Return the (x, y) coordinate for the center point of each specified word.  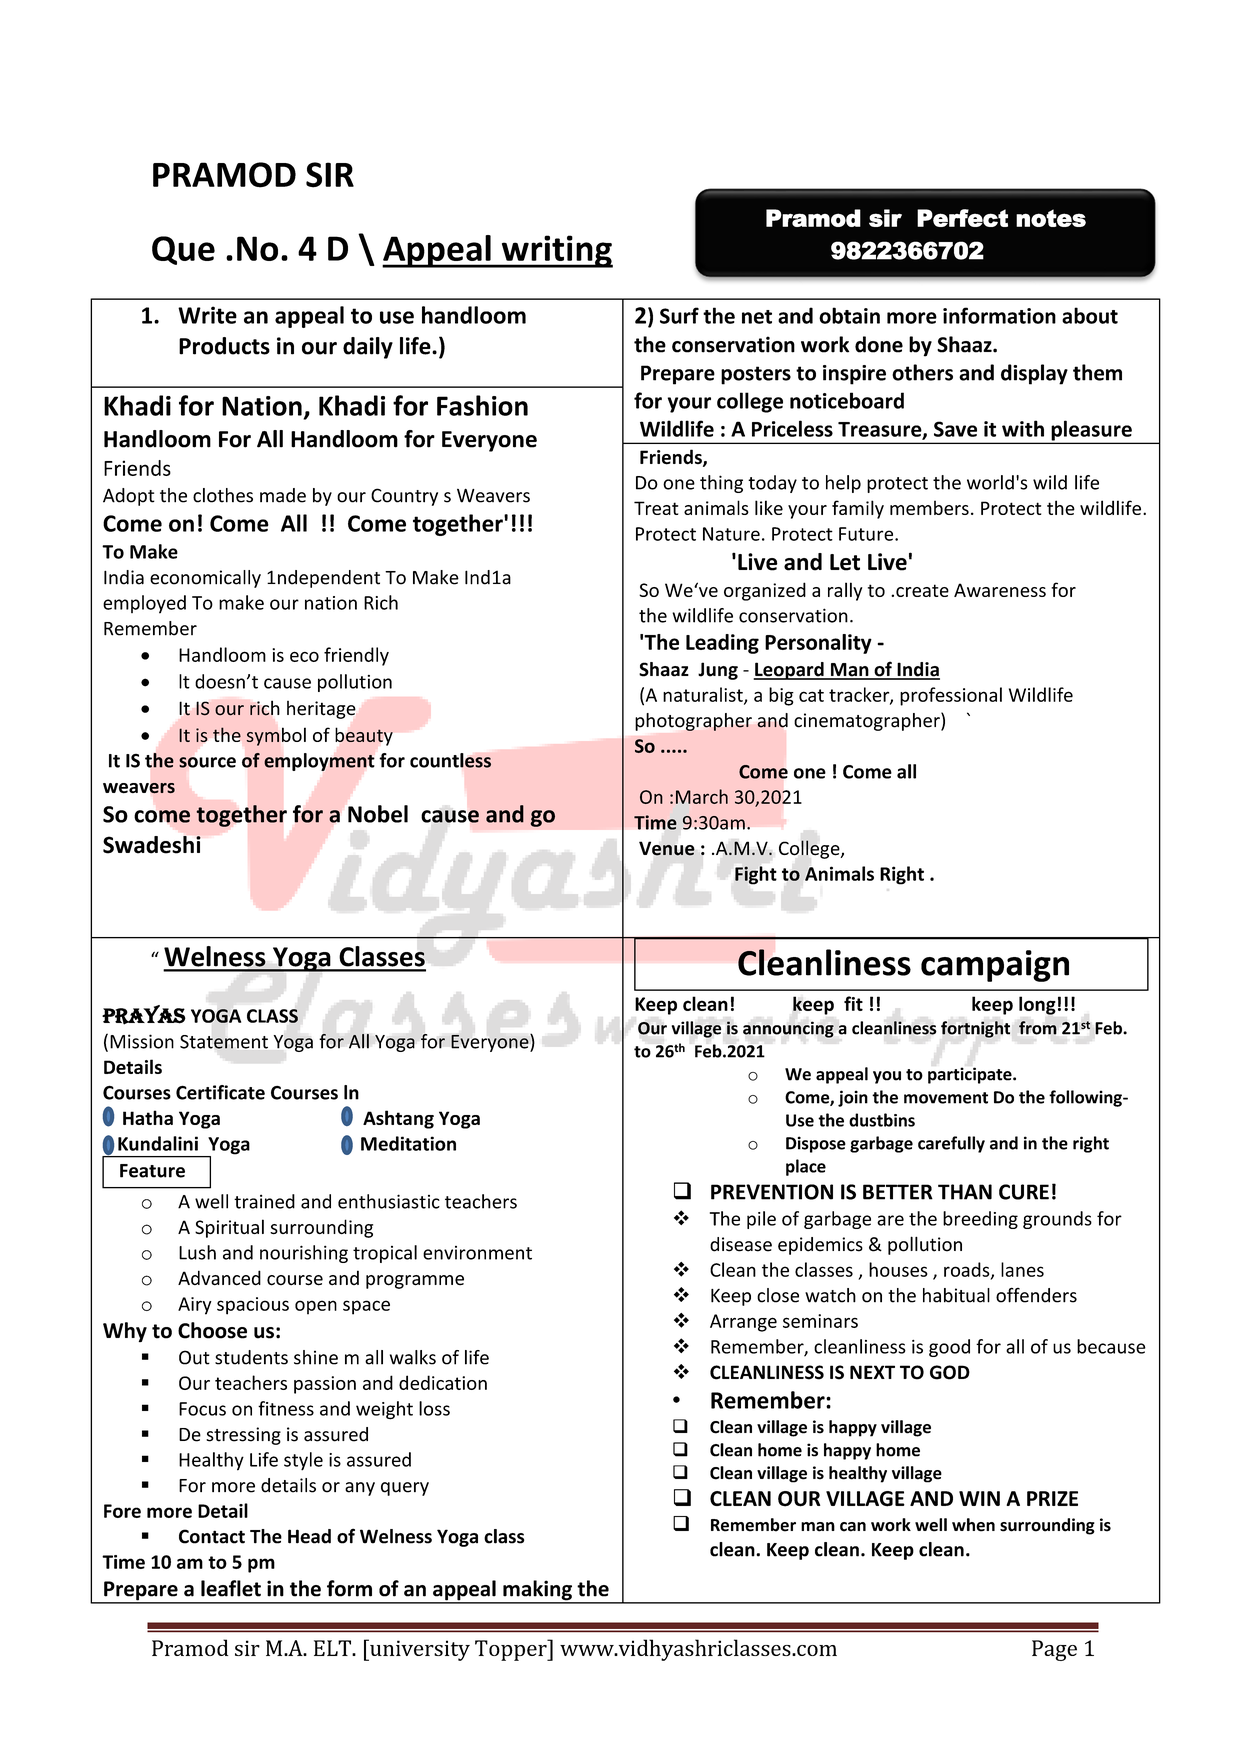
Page (1054, 1650)
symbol (276, 737)
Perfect (962, 218)
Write (207, 315)
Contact (212, 1536)
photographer (693, 722)
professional (951, 696)
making (537, 1591)
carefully (951, 1144)
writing (556, 251)
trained (264, 1201)
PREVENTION (772, 1192)
